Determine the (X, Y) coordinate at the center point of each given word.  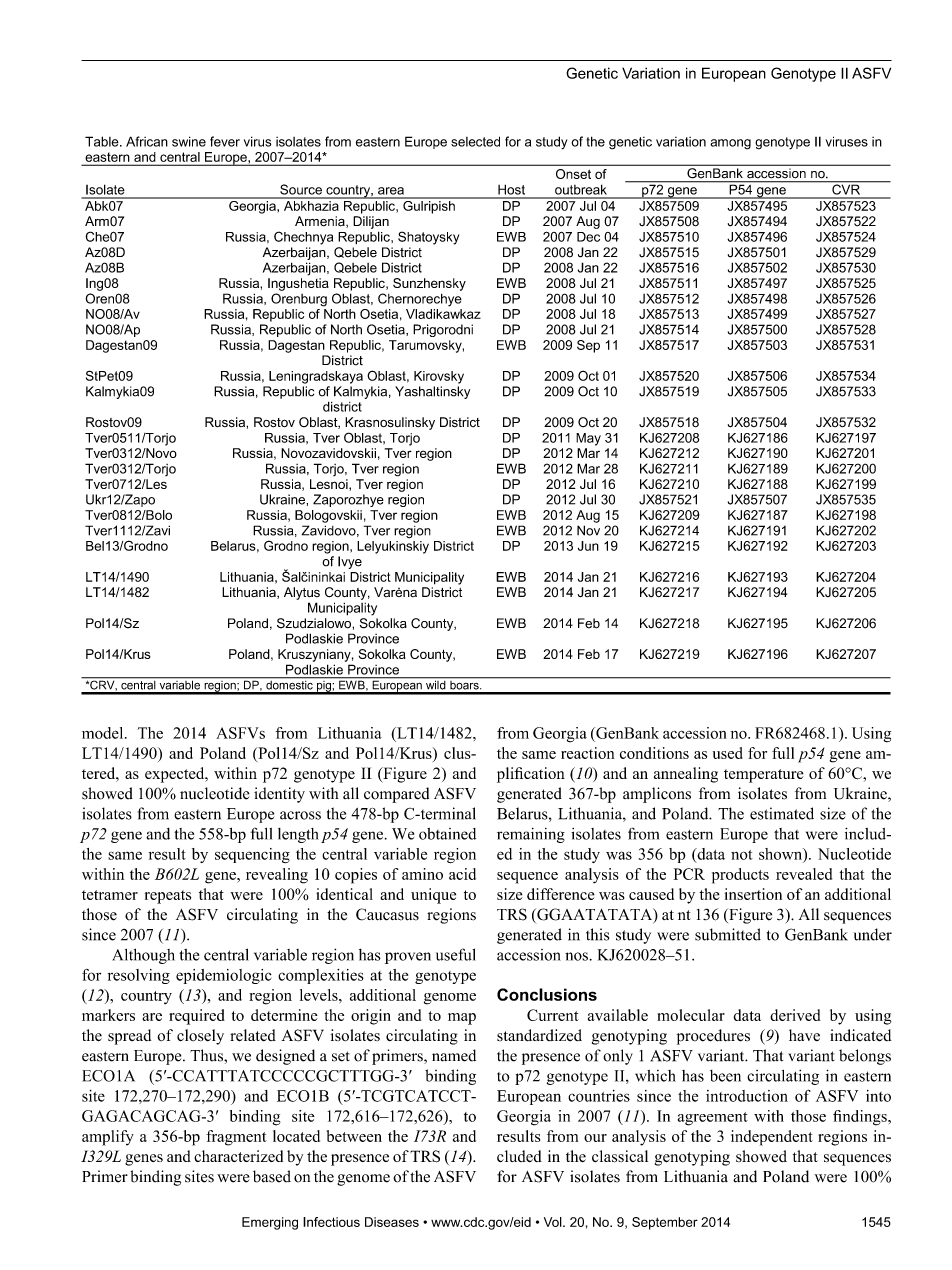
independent (772, 1138)
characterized (238, 1156)
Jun (588, 546)
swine (189, 141)
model (104, 733)
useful (456, 954)
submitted (728, 934)
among (730, 144)
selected (475, 141)
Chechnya (303, 238)
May (588, 439)
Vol (554, 1222)
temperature (764, 776)
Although (143, 956)
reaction (587, 753)
